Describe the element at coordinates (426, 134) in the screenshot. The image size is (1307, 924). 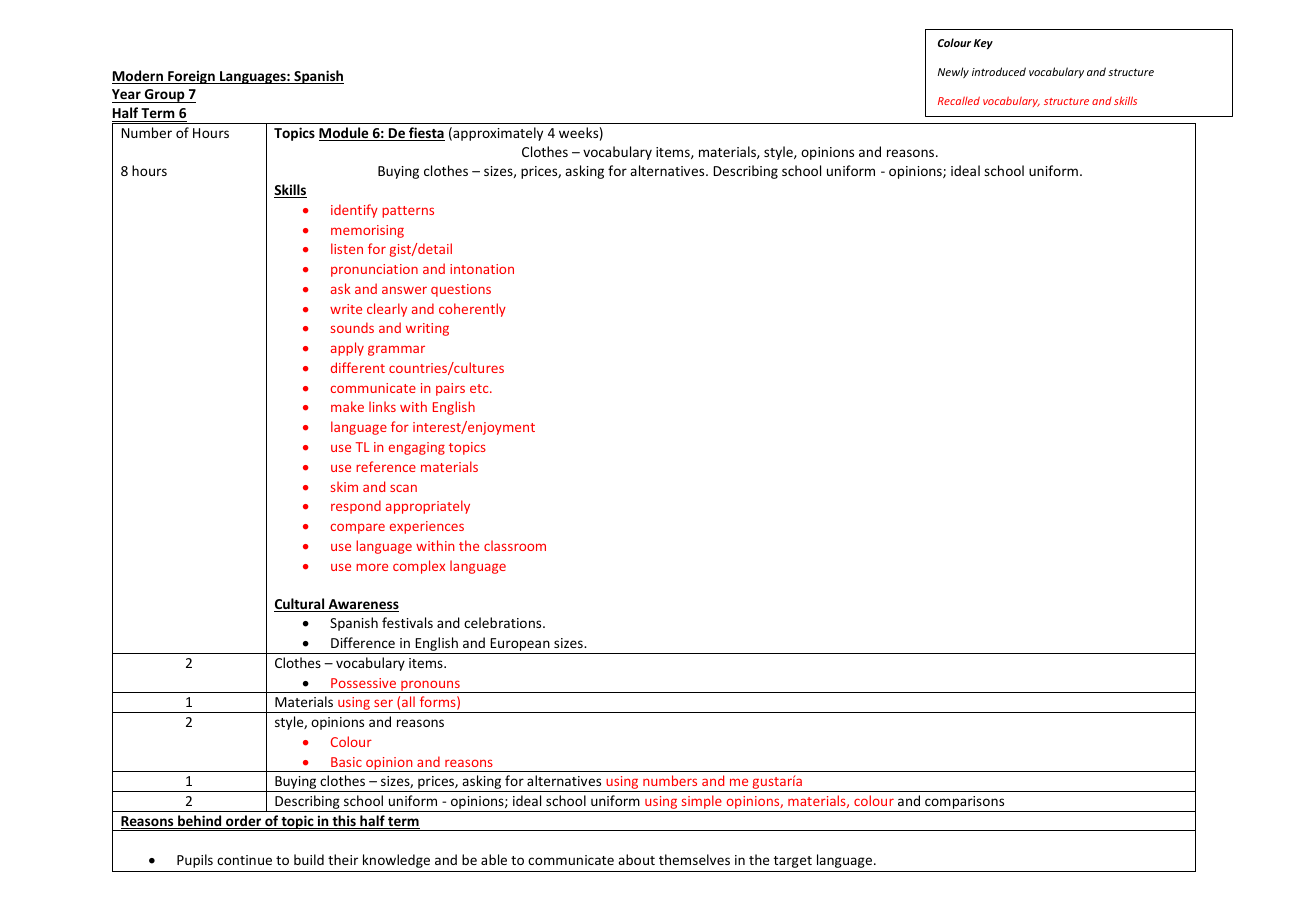
I see `fiesta` at that location.
